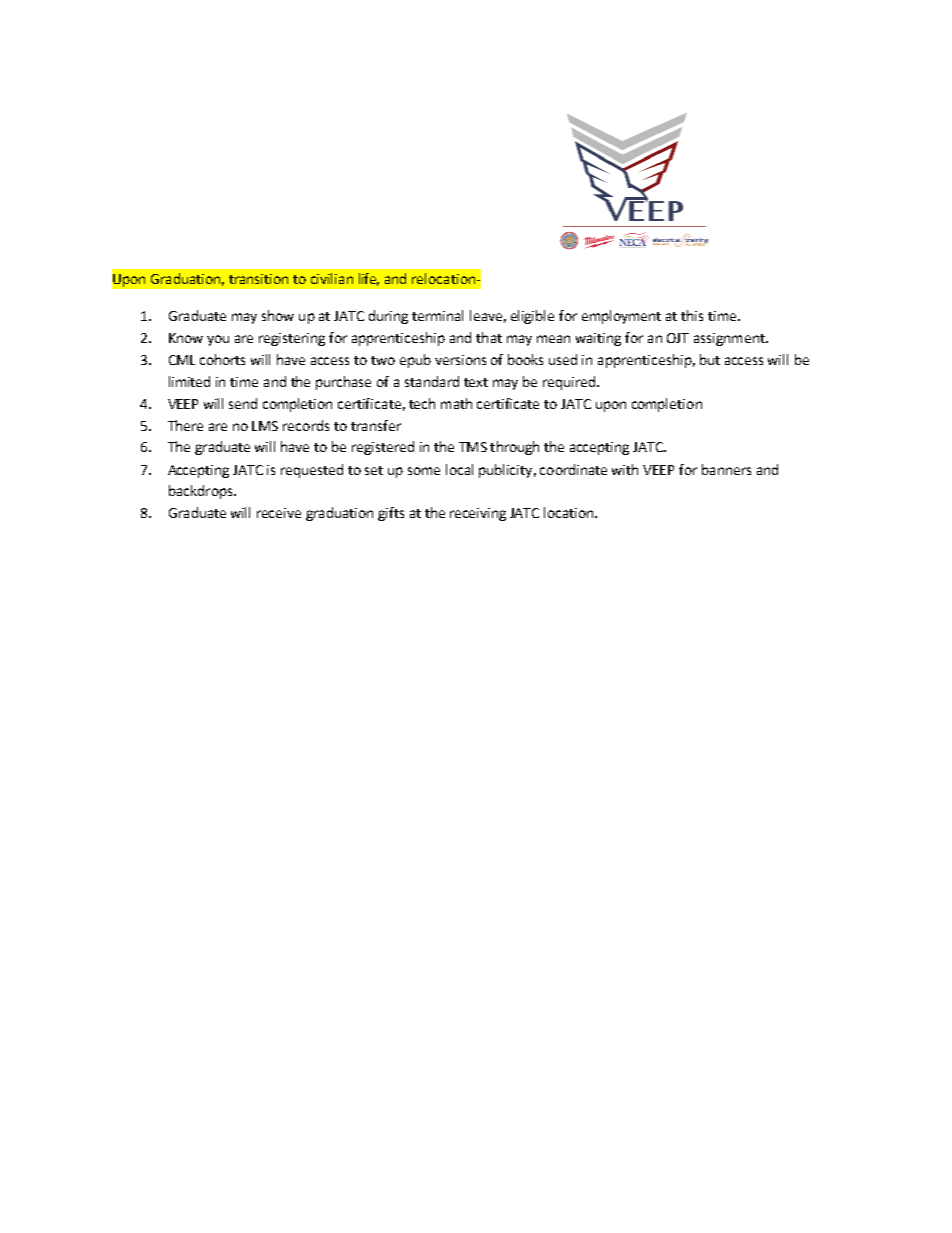  Describe the element at coordinates (570, 383) in the page. I see `required` at that location.
